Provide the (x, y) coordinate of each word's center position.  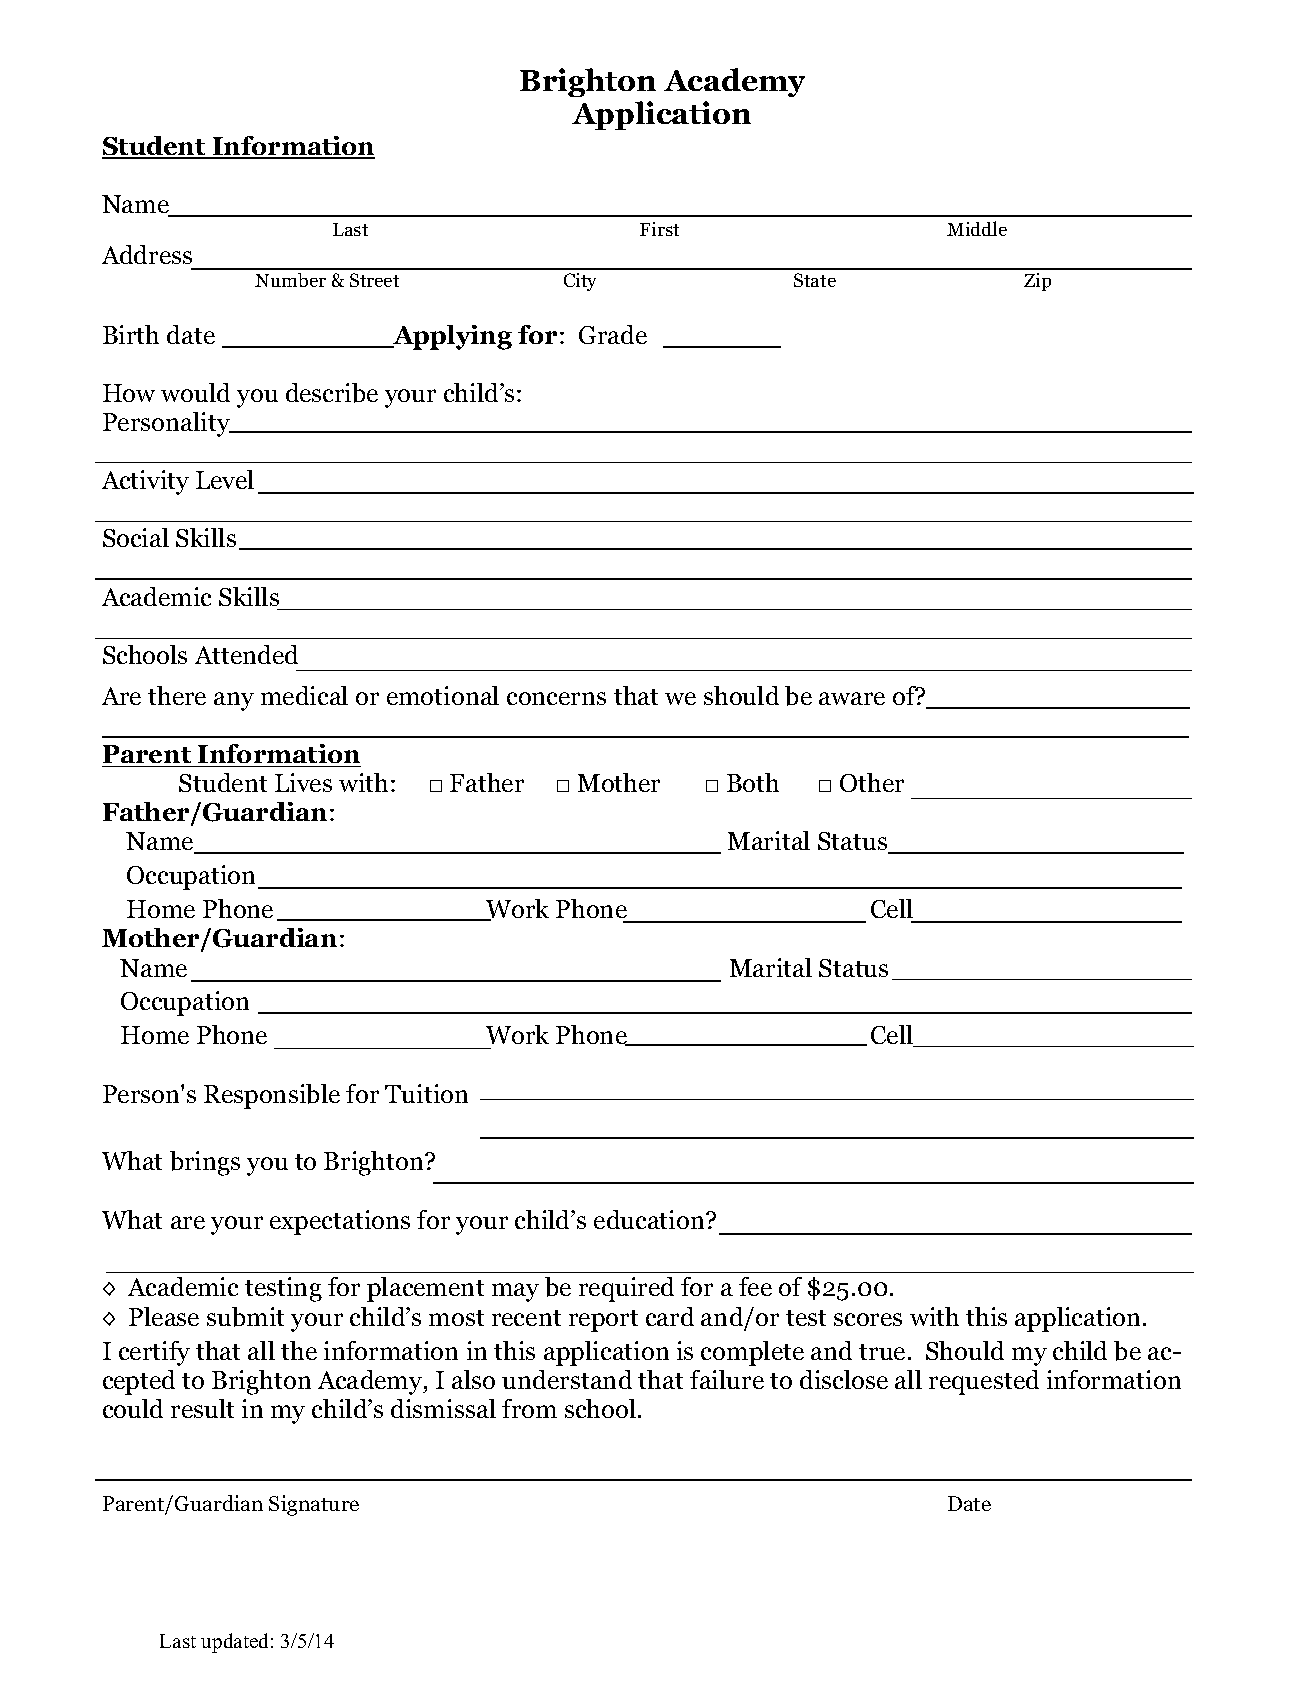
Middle (977, 228)
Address (147, 254)
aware (852, 698)
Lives (303, 782)
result (202, 1408)
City (580, 282)
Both (753, 782)
